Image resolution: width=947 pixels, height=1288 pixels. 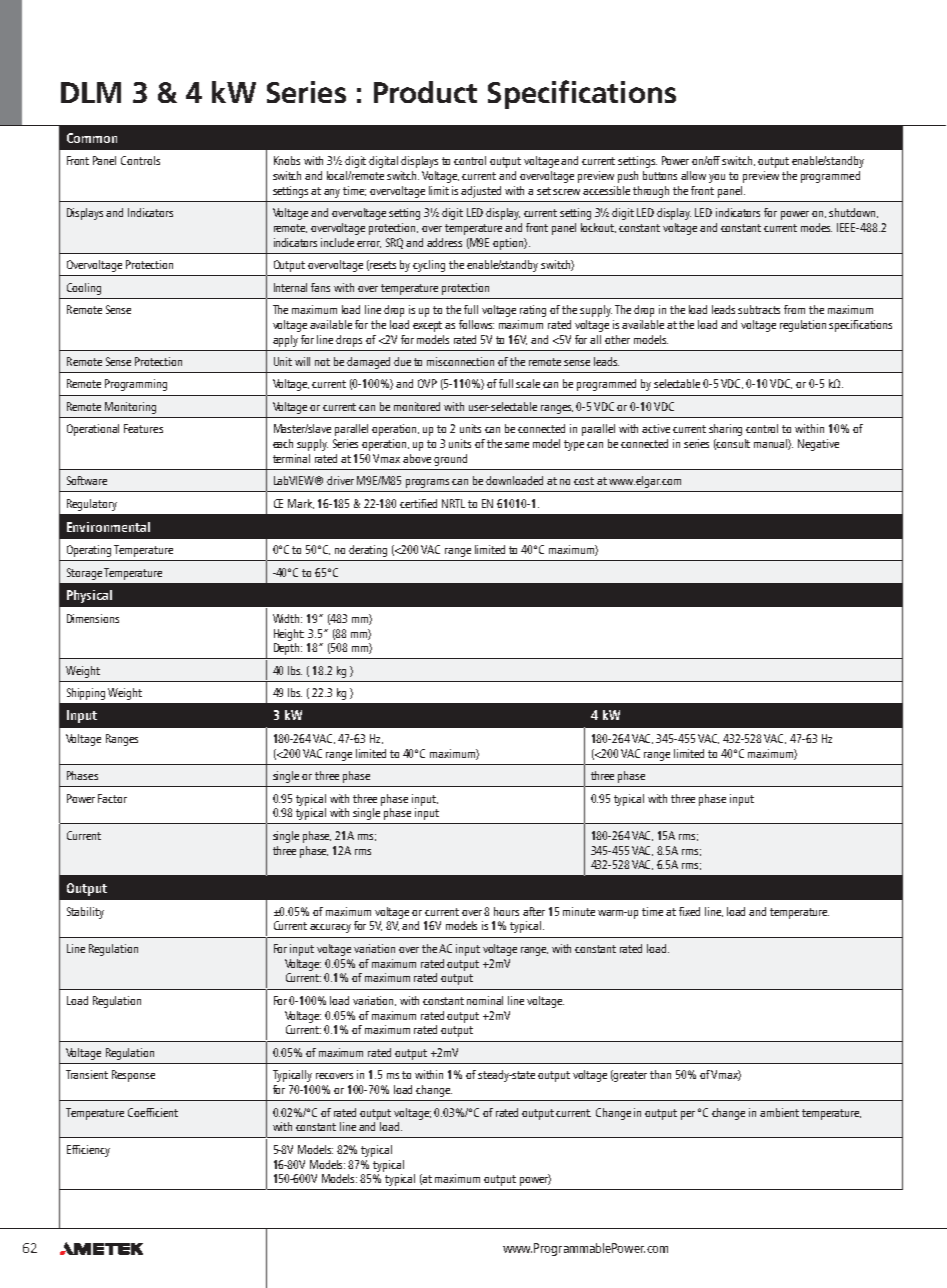 I want to click on Programming, so click(x=136, y=385).
